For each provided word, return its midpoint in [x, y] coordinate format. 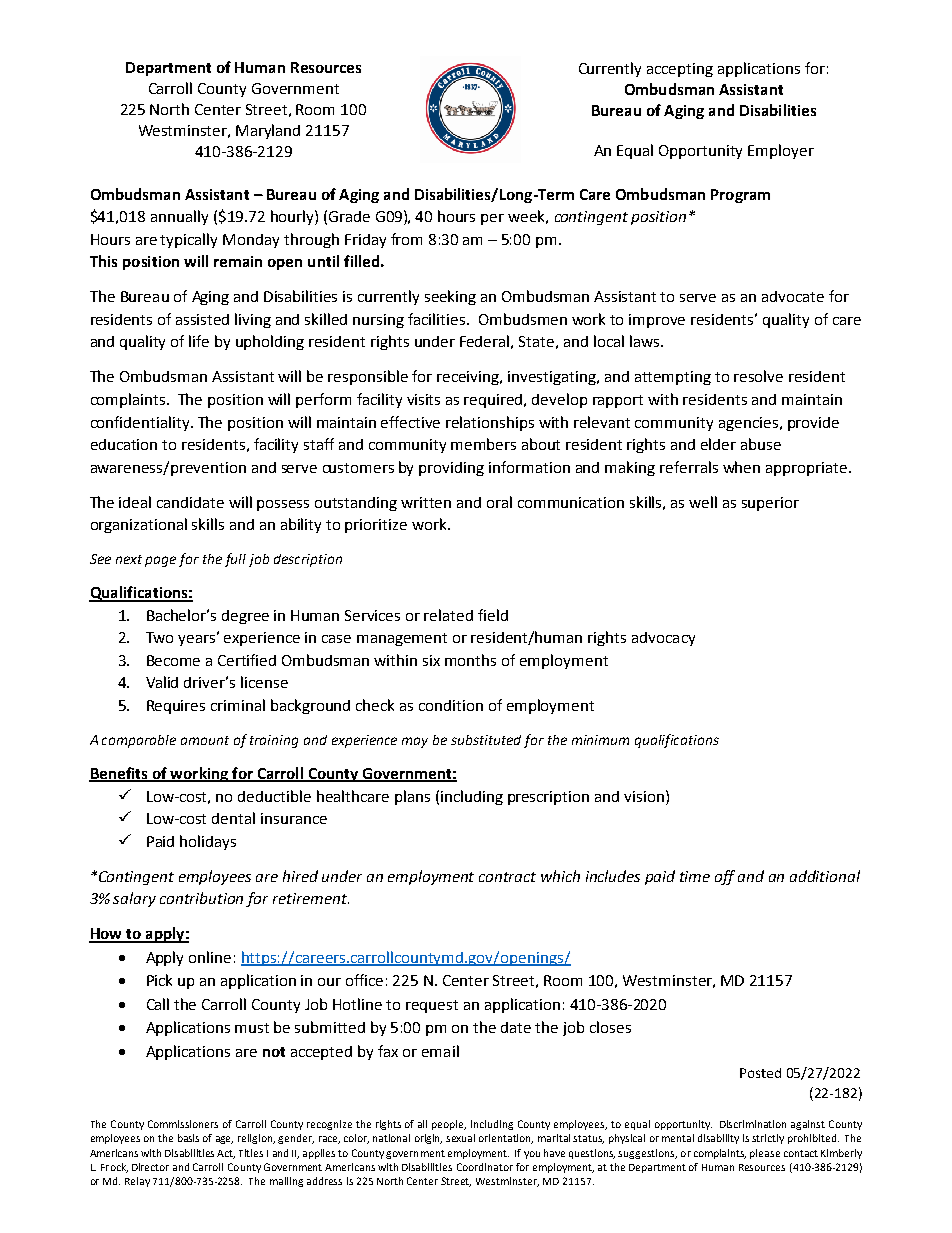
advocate [793, 296]
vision [644, 796]
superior [770, 504]
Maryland [268, 131]
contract [507, 877]
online [210, 957]
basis [188, 1138]
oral [499, 502]
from [406, 239]
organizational [139, 525]
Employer [781, 151]
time [695, 876]
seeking [450, 297]
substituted [486, 740]
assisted [202, 319]
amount [205, 740]
